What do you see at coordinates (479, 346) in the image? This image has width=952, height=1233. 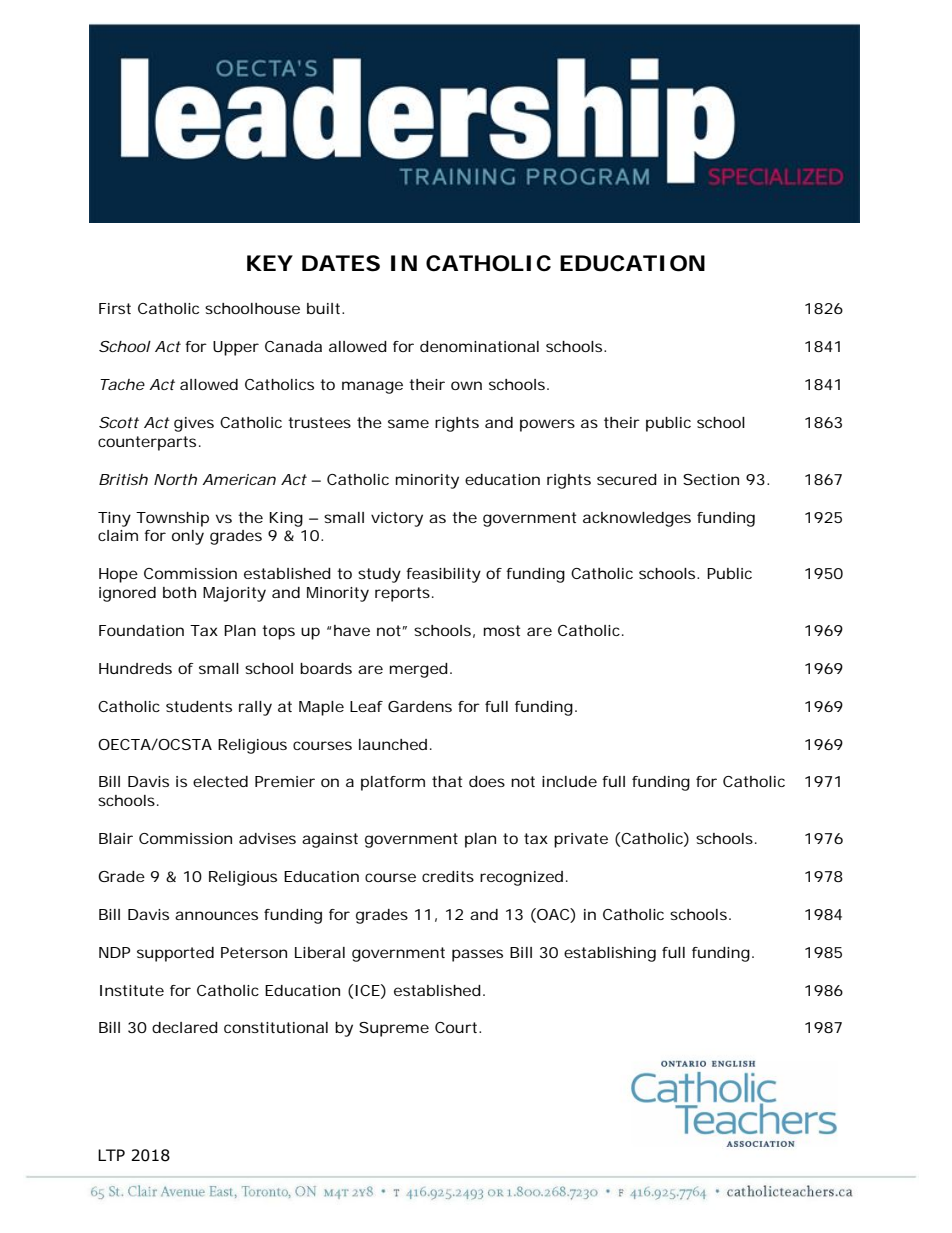 I see `denominational` at bounding box center [479, 346].
